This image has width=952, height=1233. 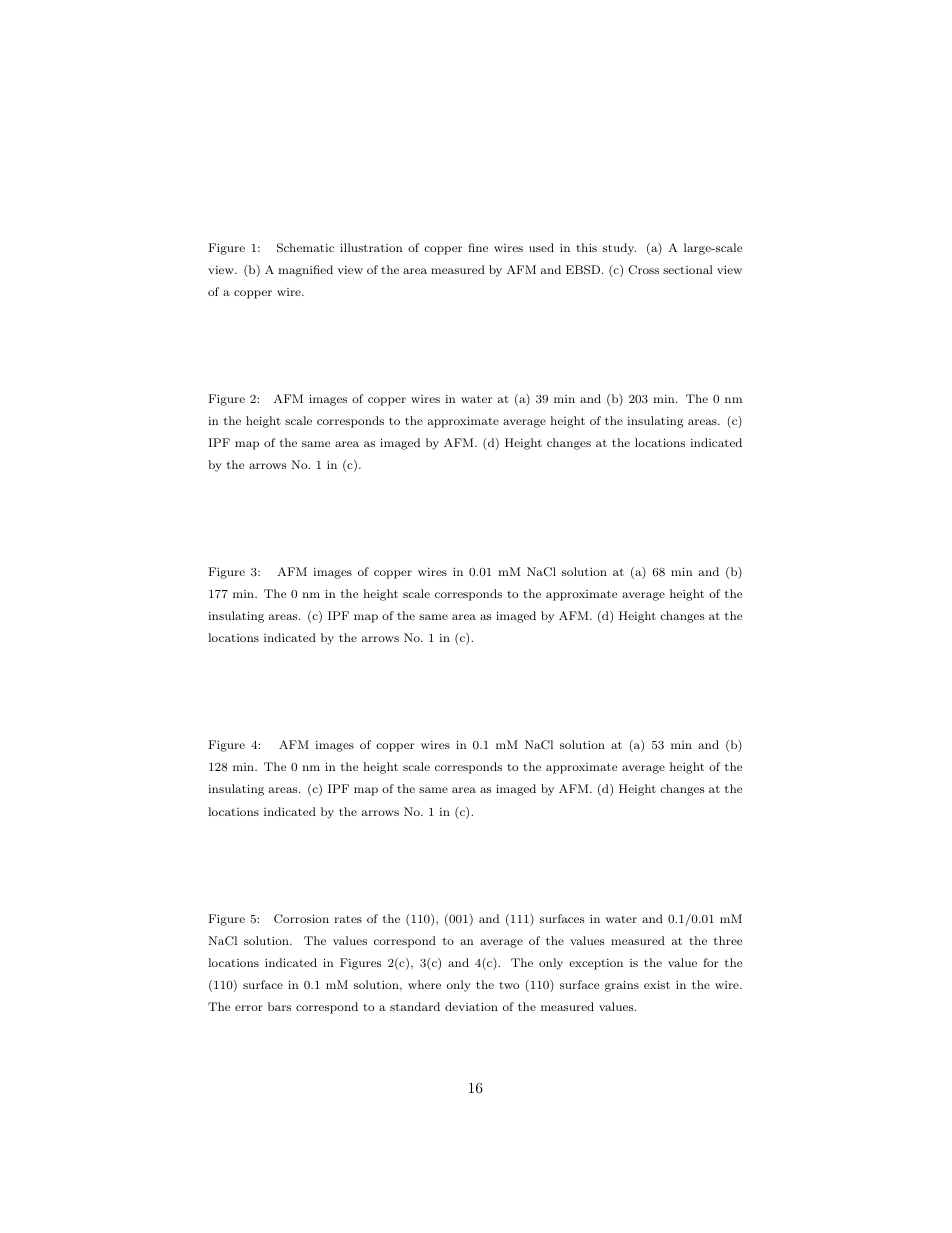 What do you see at coordinates (728, 940) in the image?
I see `three` at bounding box center [728, 940].
